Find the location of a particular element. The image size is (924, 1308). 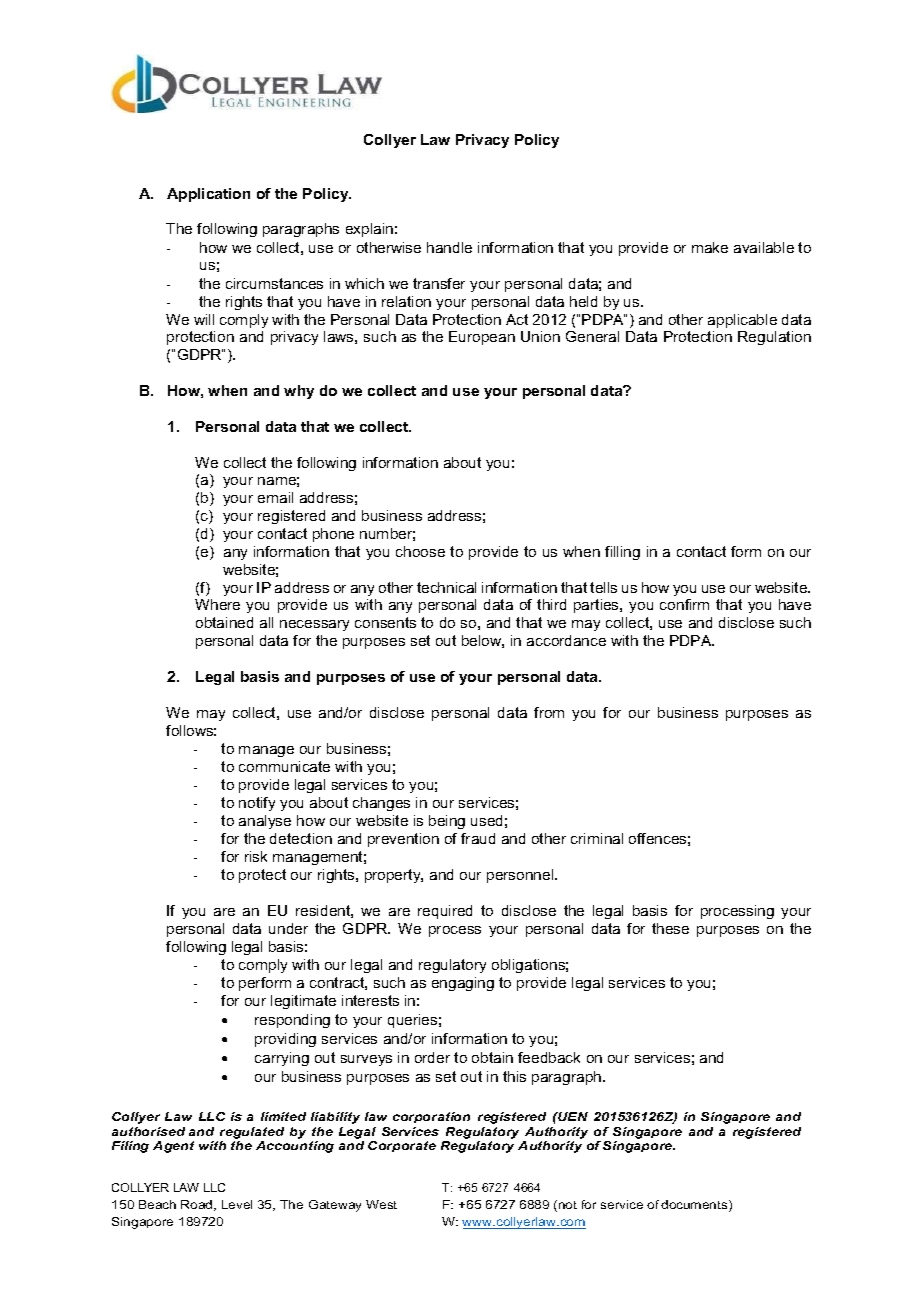

filling is located at coordinates (622, 553).
